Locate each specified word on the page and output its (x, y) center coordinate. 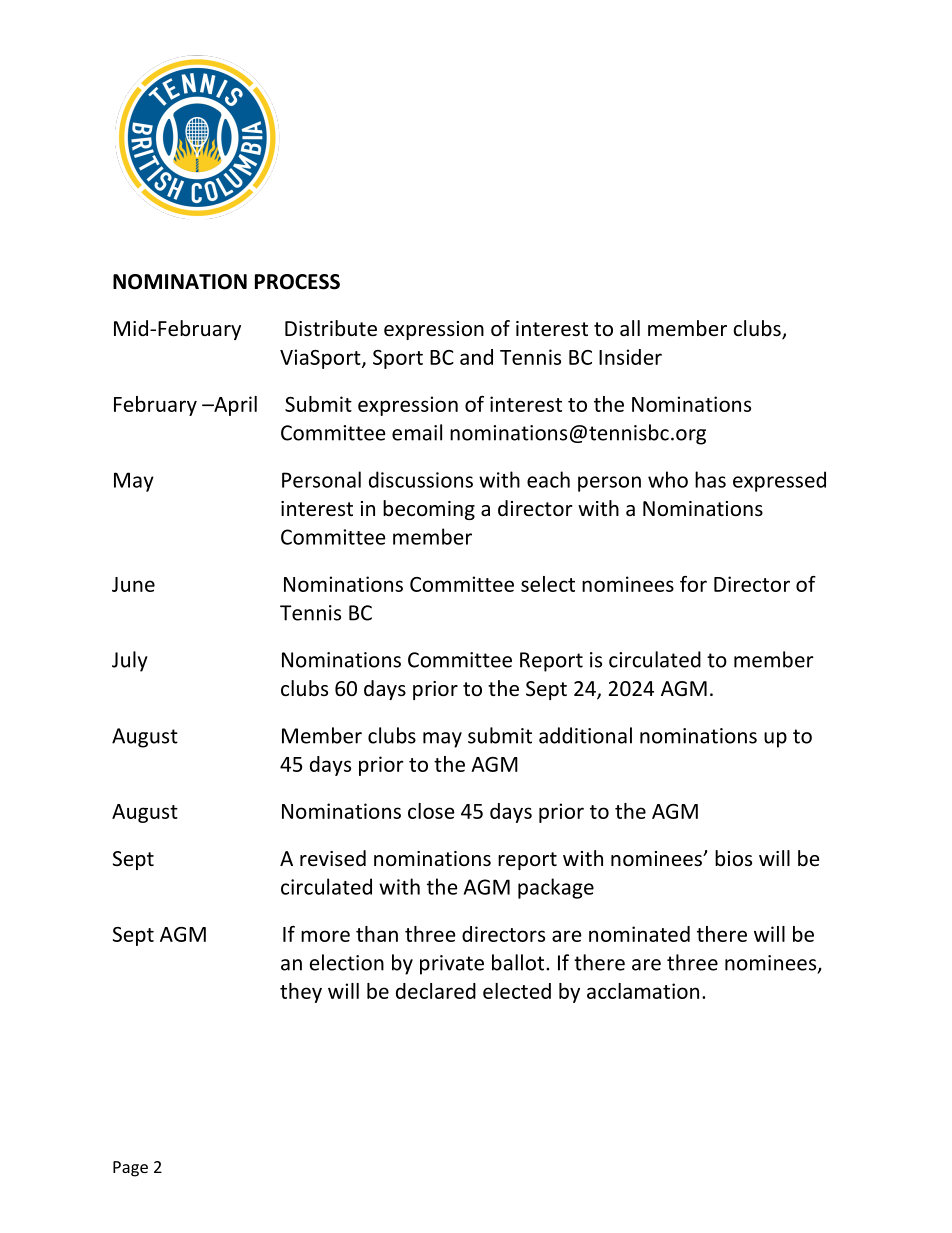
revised (333, 858)
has (710, 479)
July (130, 661)
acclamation (643, 991)
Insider (630, 357)
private (452, 965)
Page (130, 1169)
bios (733, 858)
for (693, 584)
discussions (421, 479)
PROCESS (297, 282)
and (476, 357)
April (234, 406)
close (431, 811)
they (301, 993)
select (548, 584)
